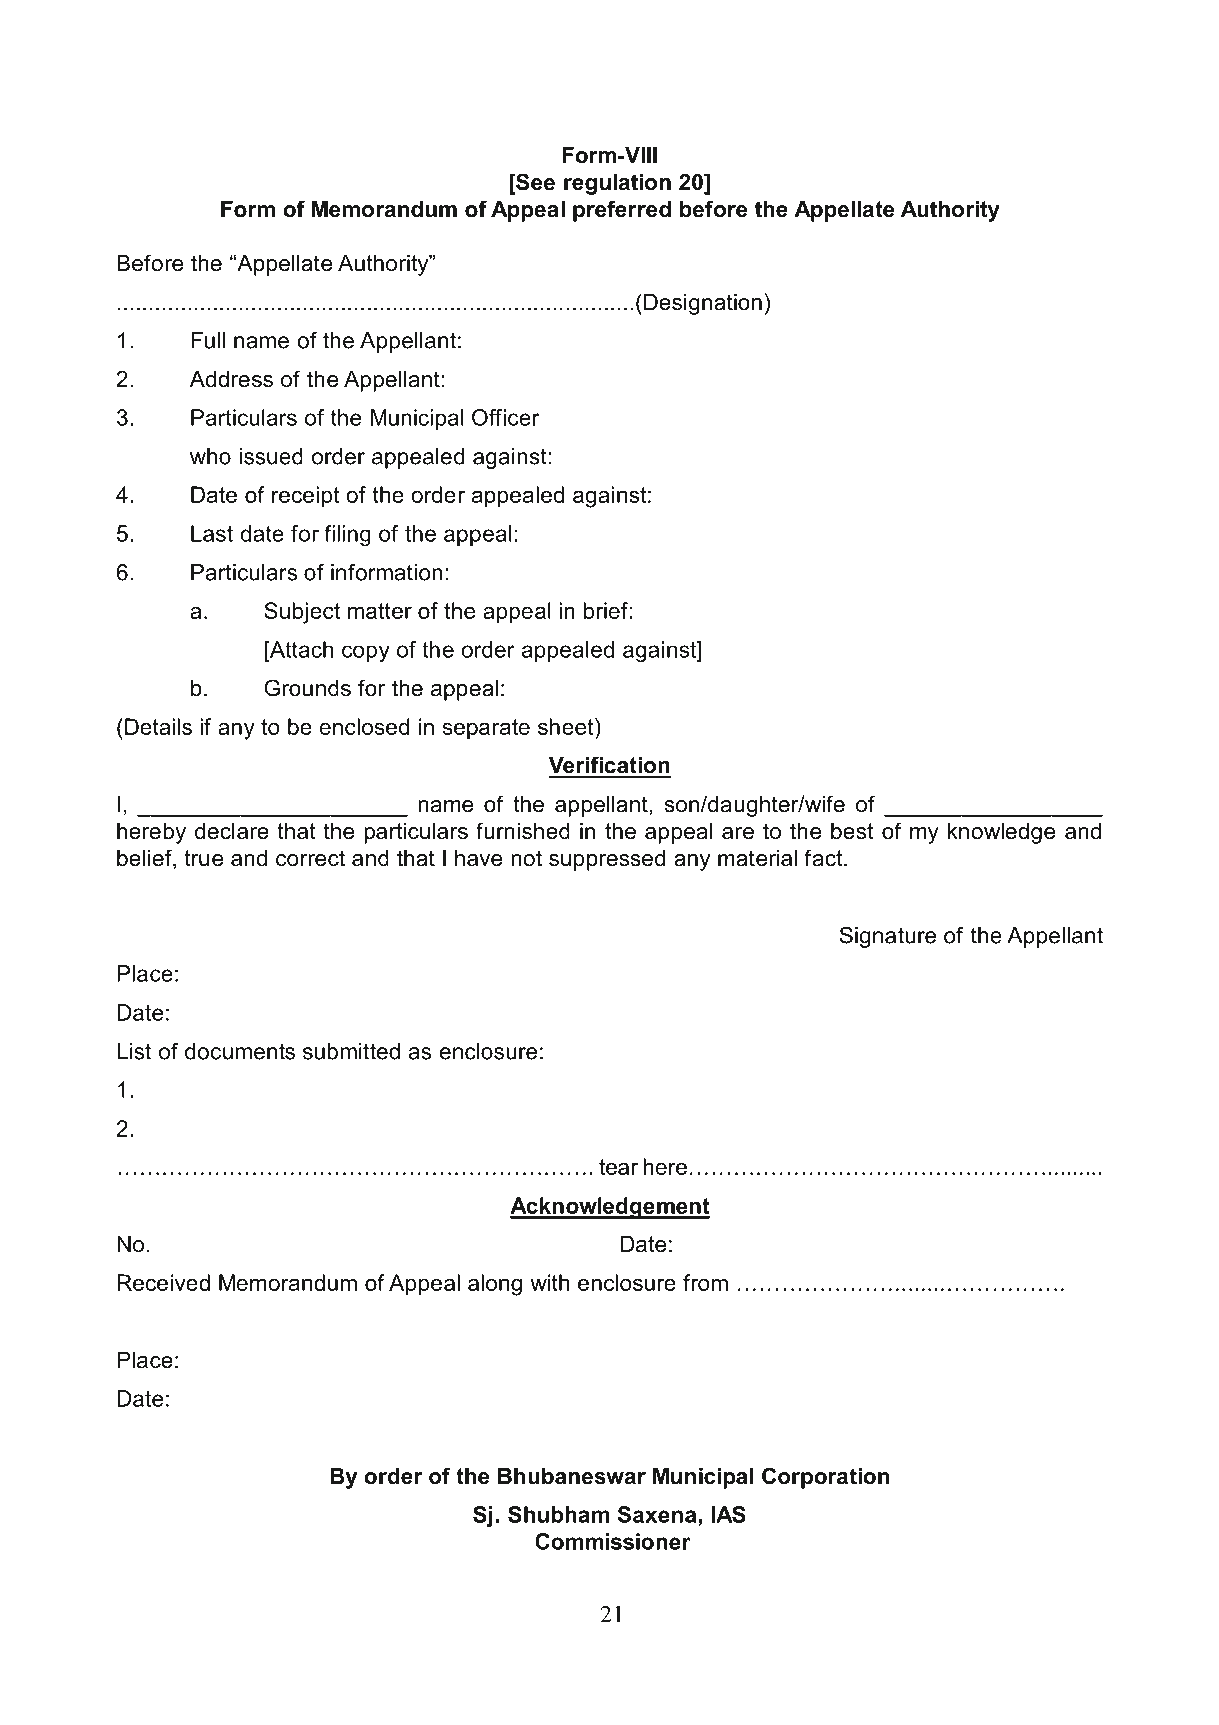 The height and width of the image is (1725, 1219). What do you see at coordinates (703, 304) in the image?
I see `Designation` at bounding box center [703, 304].
